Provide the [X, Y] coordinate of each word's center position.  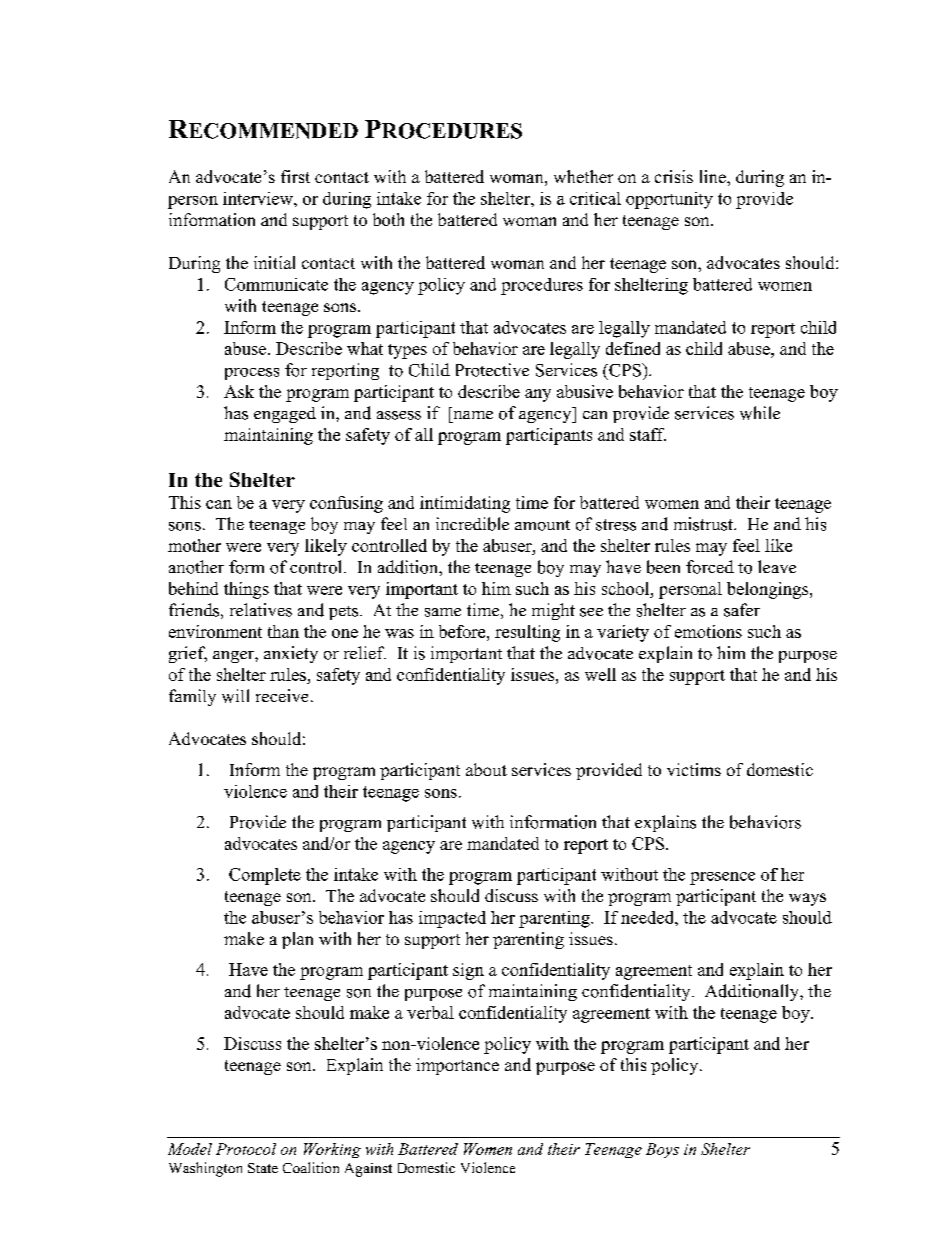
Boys [662, 1150]
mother [194, 545]
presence [722, 878]
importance [457, 1066]
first [295, 176]
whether [583, 176]
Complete [265, 876]
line [714, 176]
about [486, 769]
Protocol [246, 1149]
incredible [472, 524]
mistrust [705, 524]
